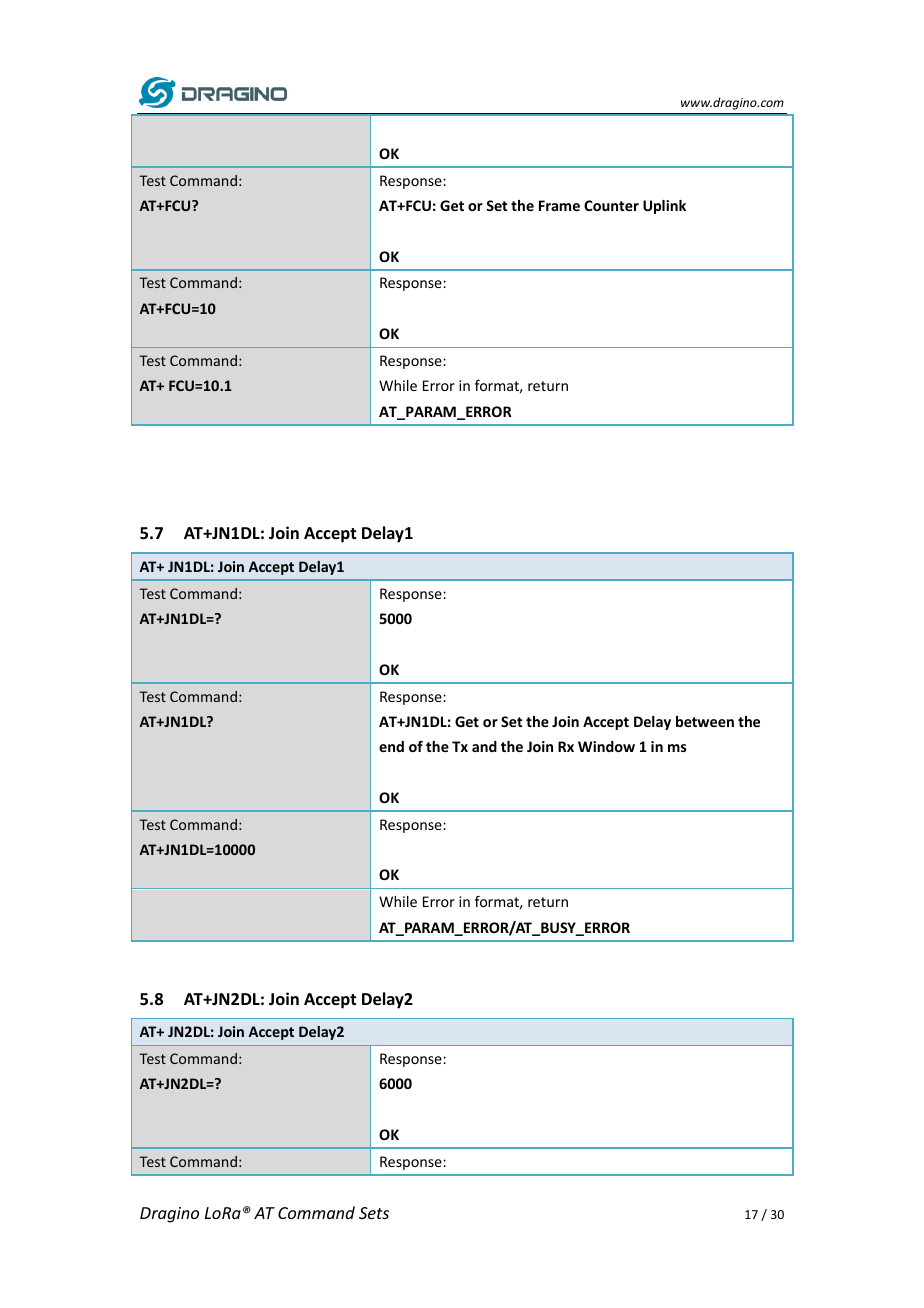 Image resolution: width=924 pixels, height=1308 pixels. Describe the element at coordinates (611, 205) in the screenshot. I see `Counter` at that location.
